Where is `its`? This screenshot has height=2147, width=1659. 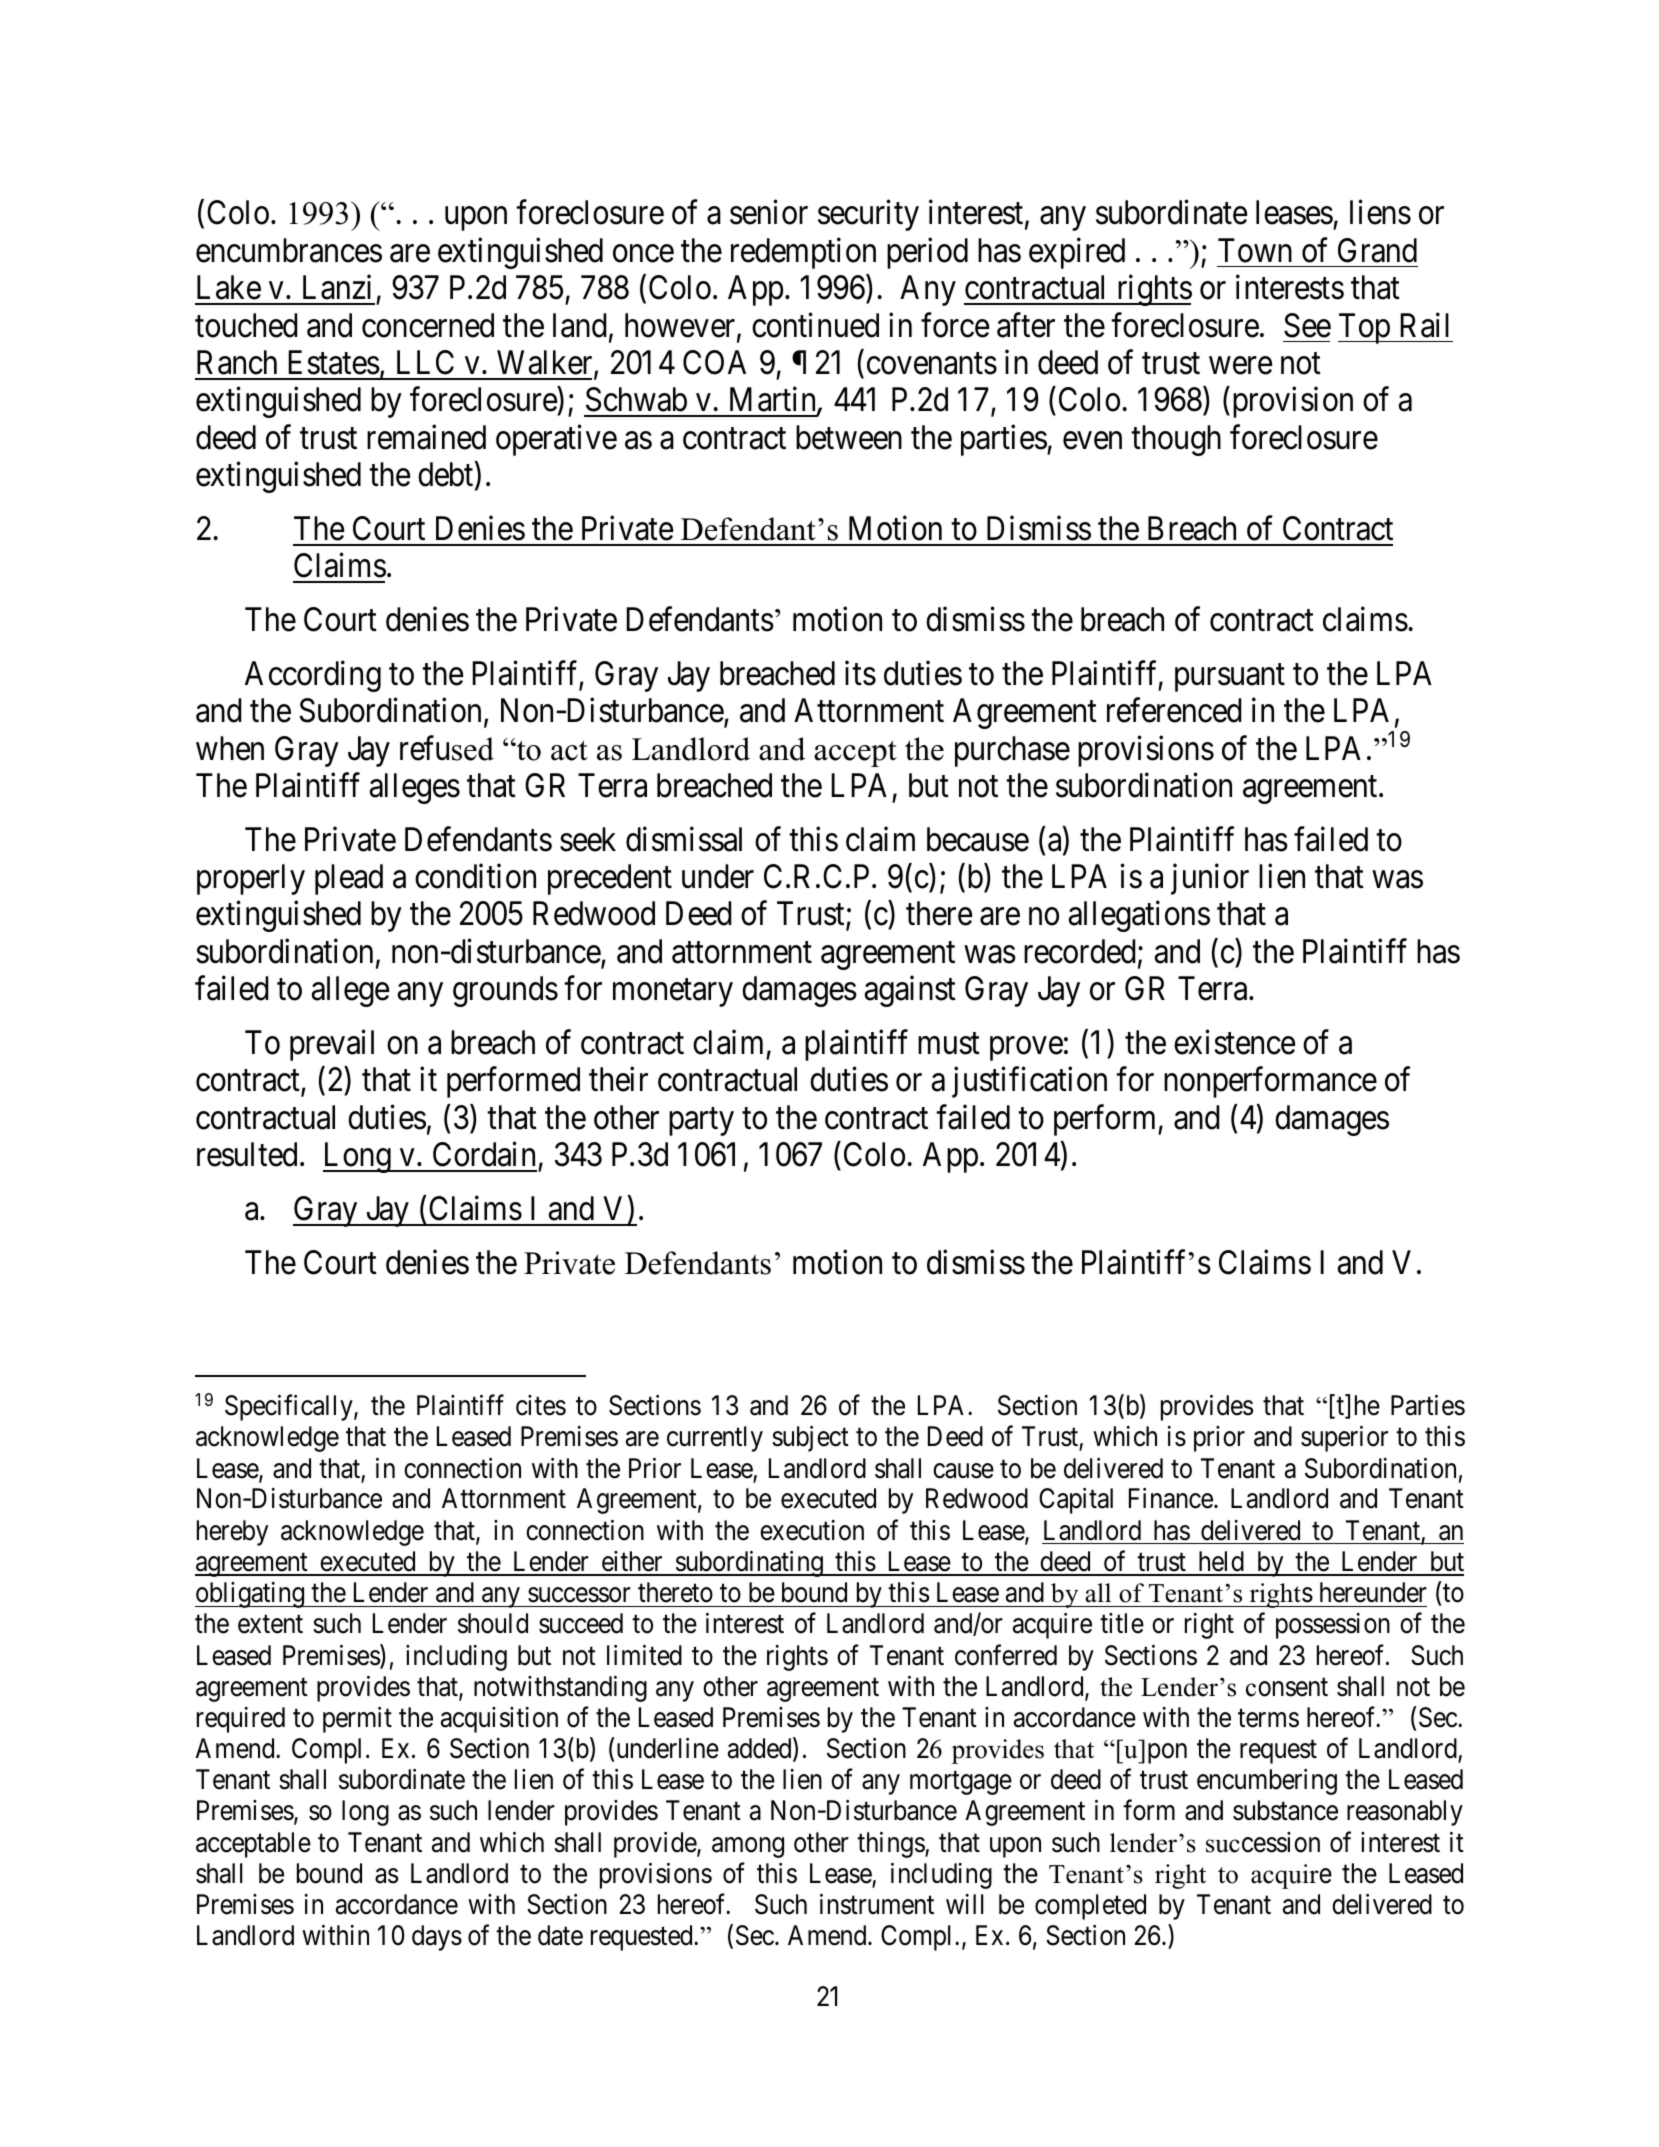 its is located at coordinates (860, 673).
